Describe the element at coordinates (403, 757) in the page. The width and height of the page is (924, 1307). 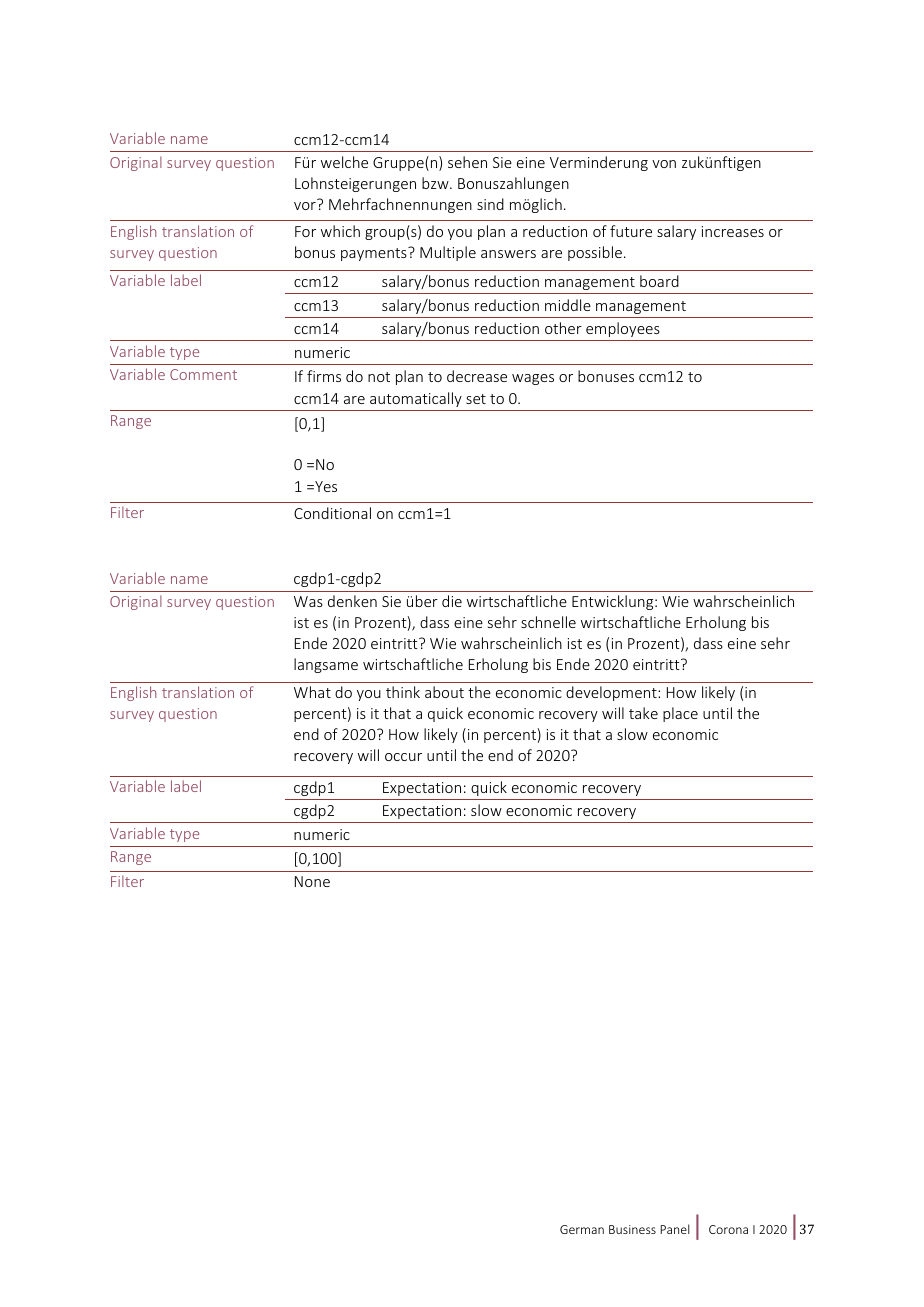
I see `occur` at that location.
